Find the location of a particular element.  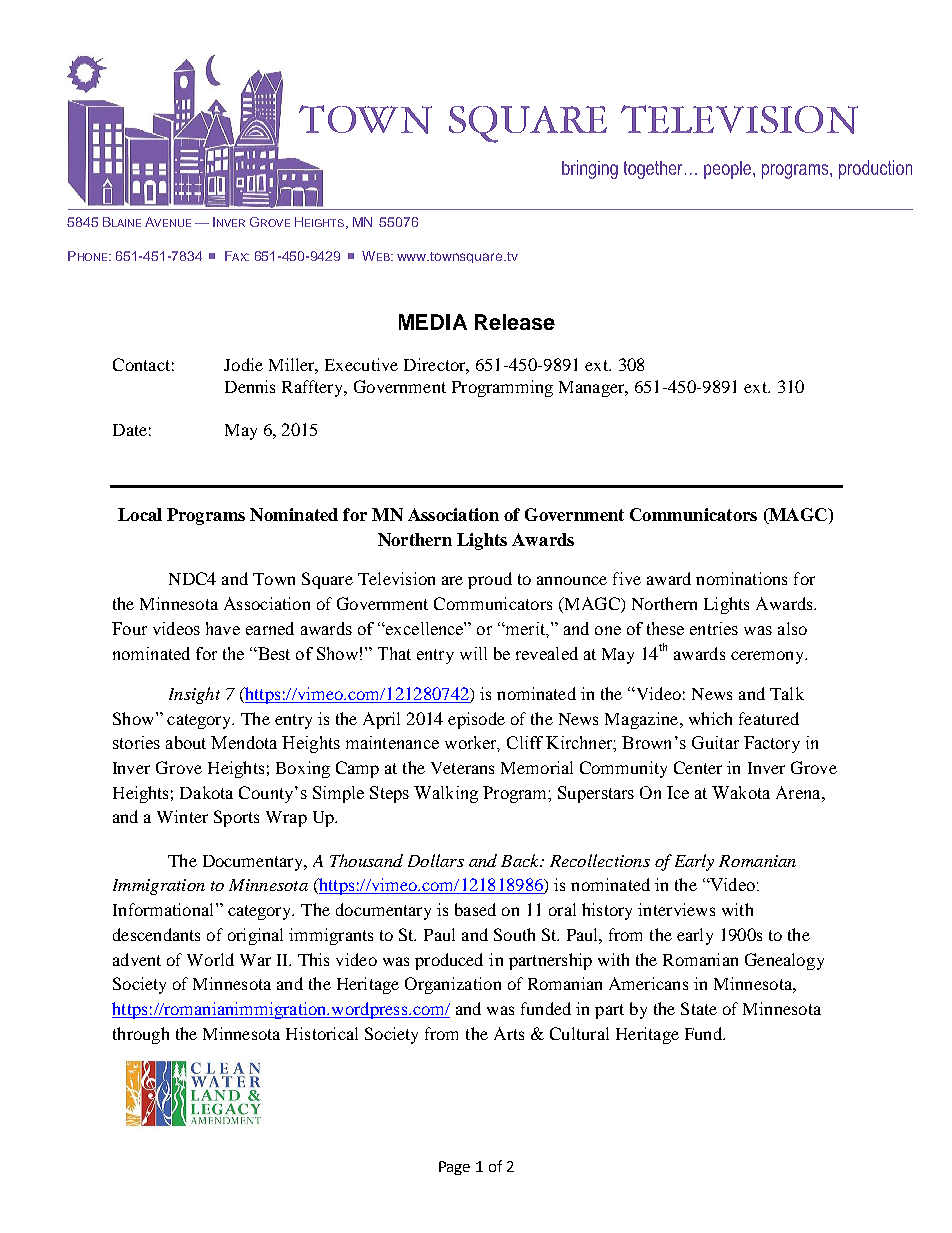

Page is located at coordinates (454, 1168).
